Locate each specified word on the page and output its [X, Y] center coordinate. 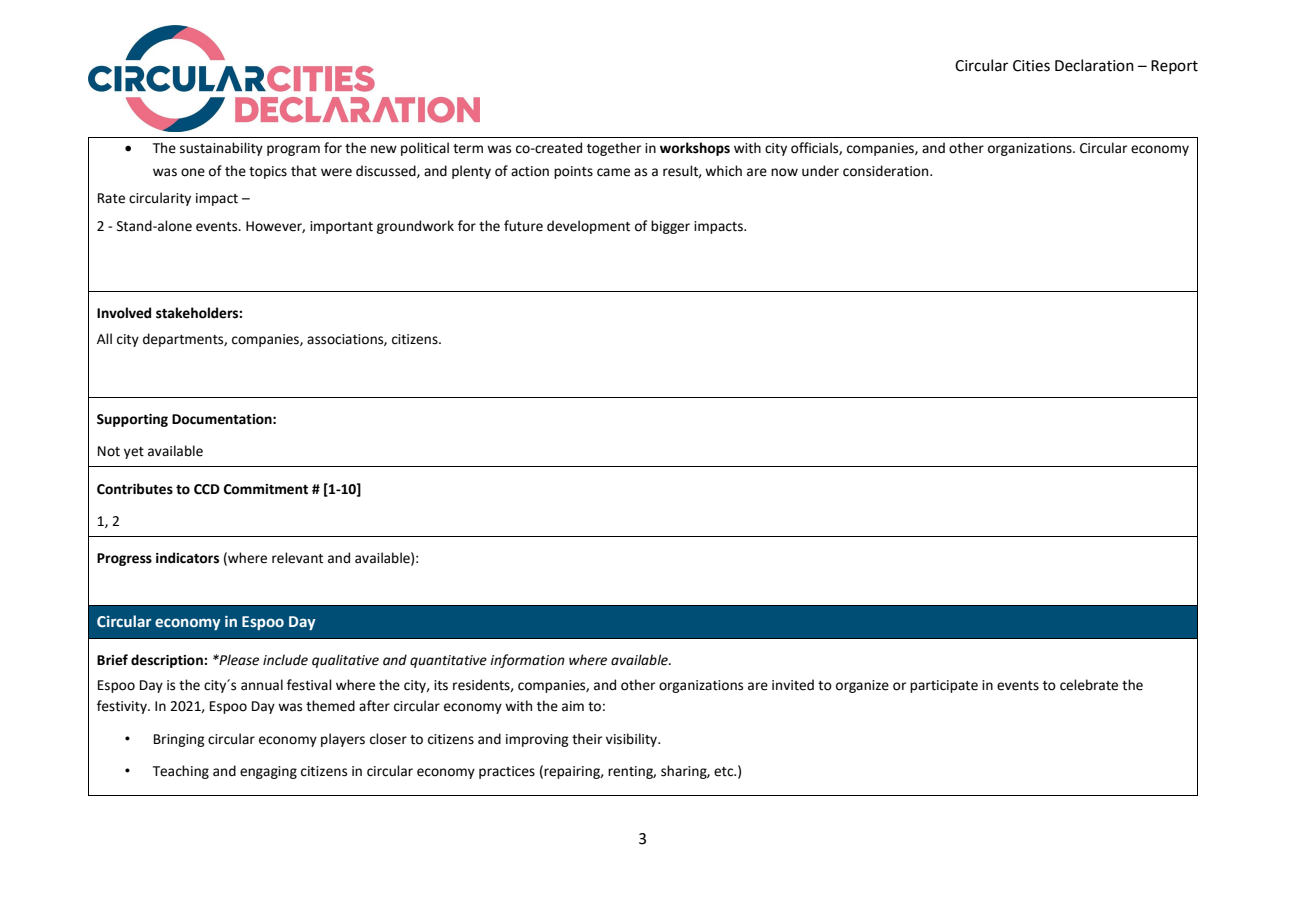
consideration [887, 171]
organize [862, 686]
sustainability [221, 149]
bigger [670, 227]
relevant [297, 558]
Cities [1031, 66]
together [614, 149]
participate [944, 686]
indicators [187, 558]
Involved [124, 313]
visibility [633, 740]
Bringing [179, 740]
